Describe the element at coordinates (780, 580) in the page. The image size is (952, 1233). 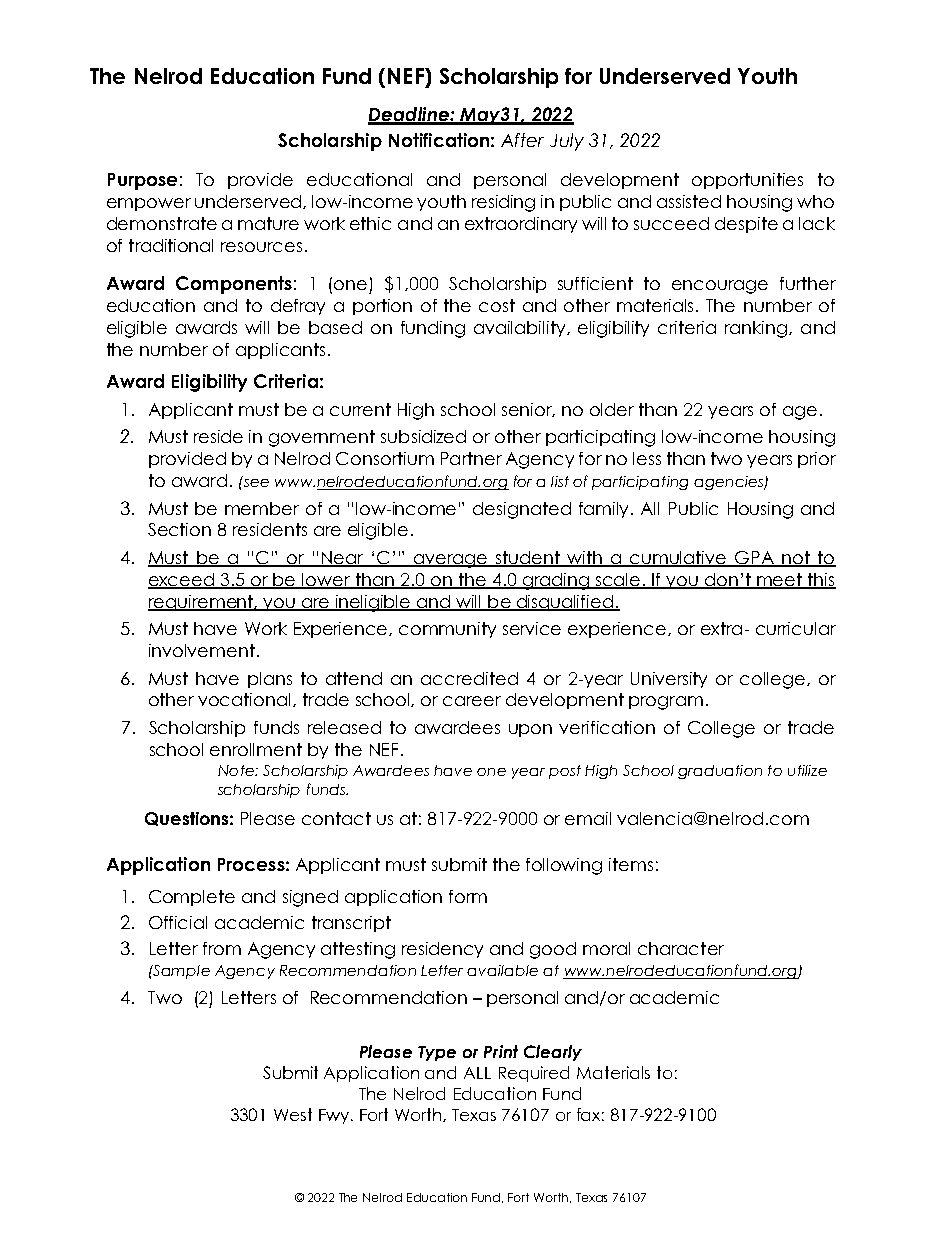
I see `meet` at that location.
